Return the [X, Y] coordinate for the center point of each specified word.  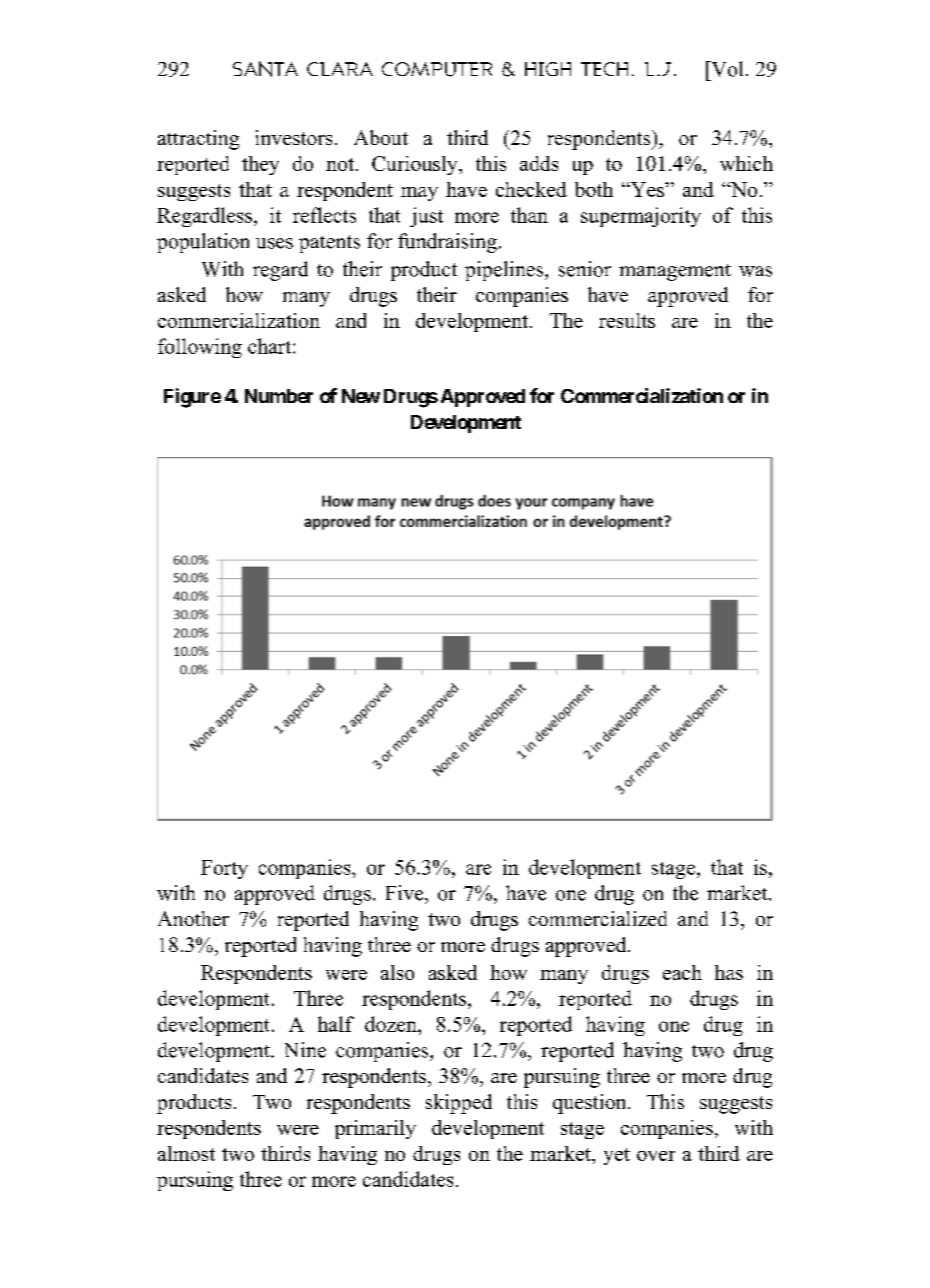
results [627, 320]
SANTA [265, 69]
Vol [726, 69]
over [656, 1156]
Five [406, 893]
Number [279, 396]
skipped [459, 1104]
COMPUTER [437, 69]
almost [186, 1153]
